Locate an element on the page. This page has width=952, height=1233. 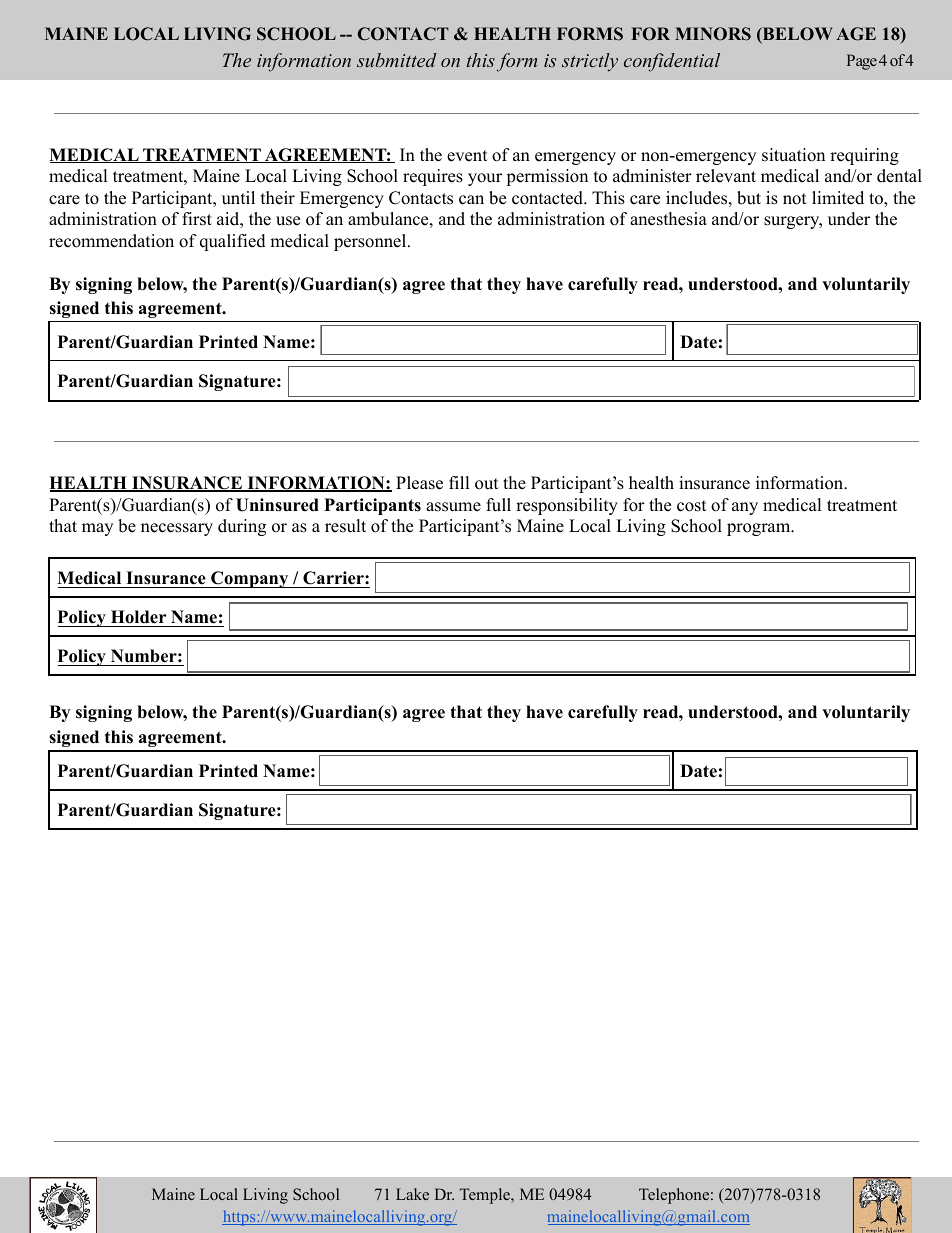
program is located at coordinates (759, 529).
